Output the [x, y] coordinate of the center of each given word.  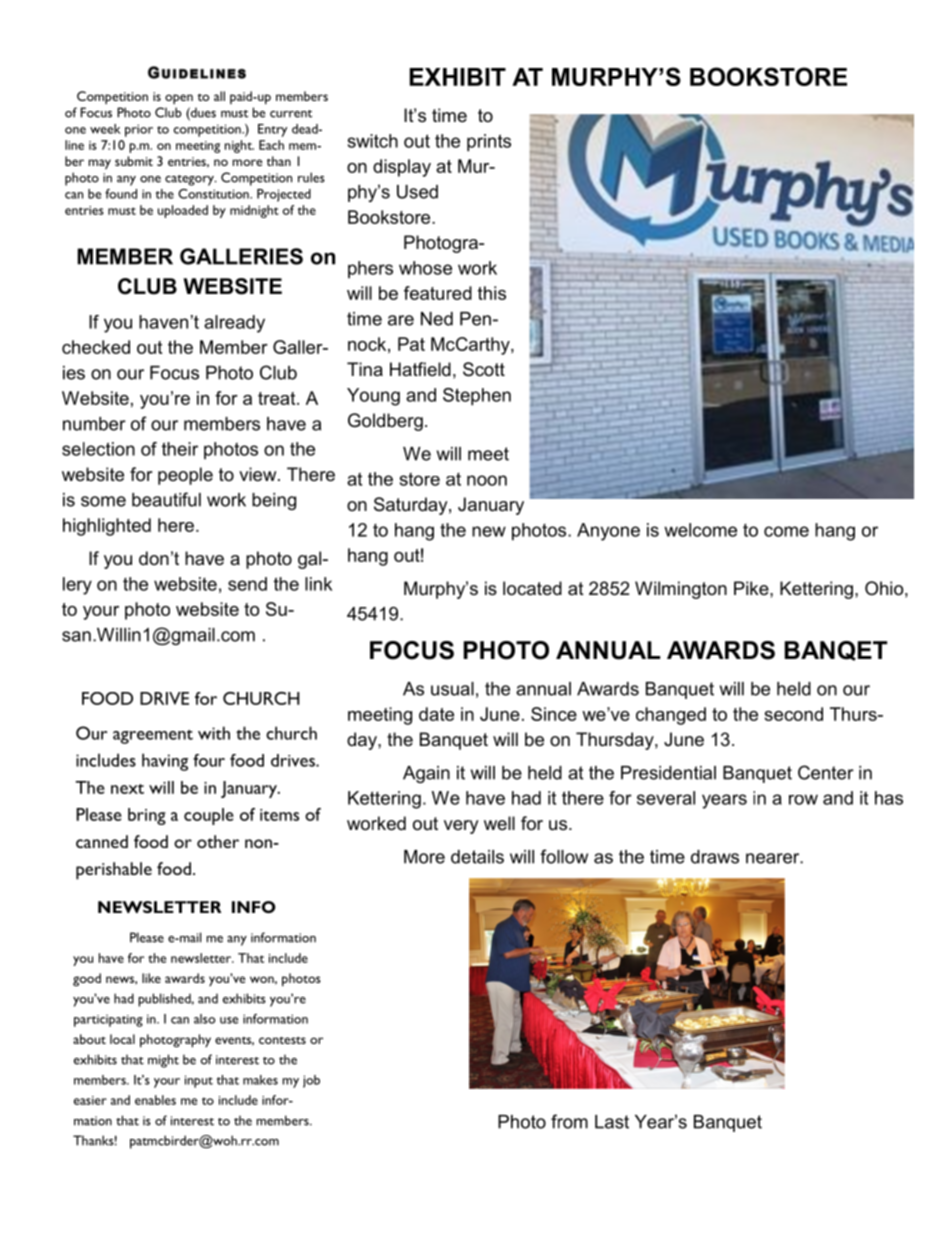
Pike [752, 588]
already [234, 324]
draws [715, 857]
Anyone [608, 532]
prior [139, 130]
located [532, 588]
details [477, 857]
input [199, 1081]
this [492, 293]
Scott [484, 369]
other [218, 841]
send [247, 584]
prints [489, 143]
